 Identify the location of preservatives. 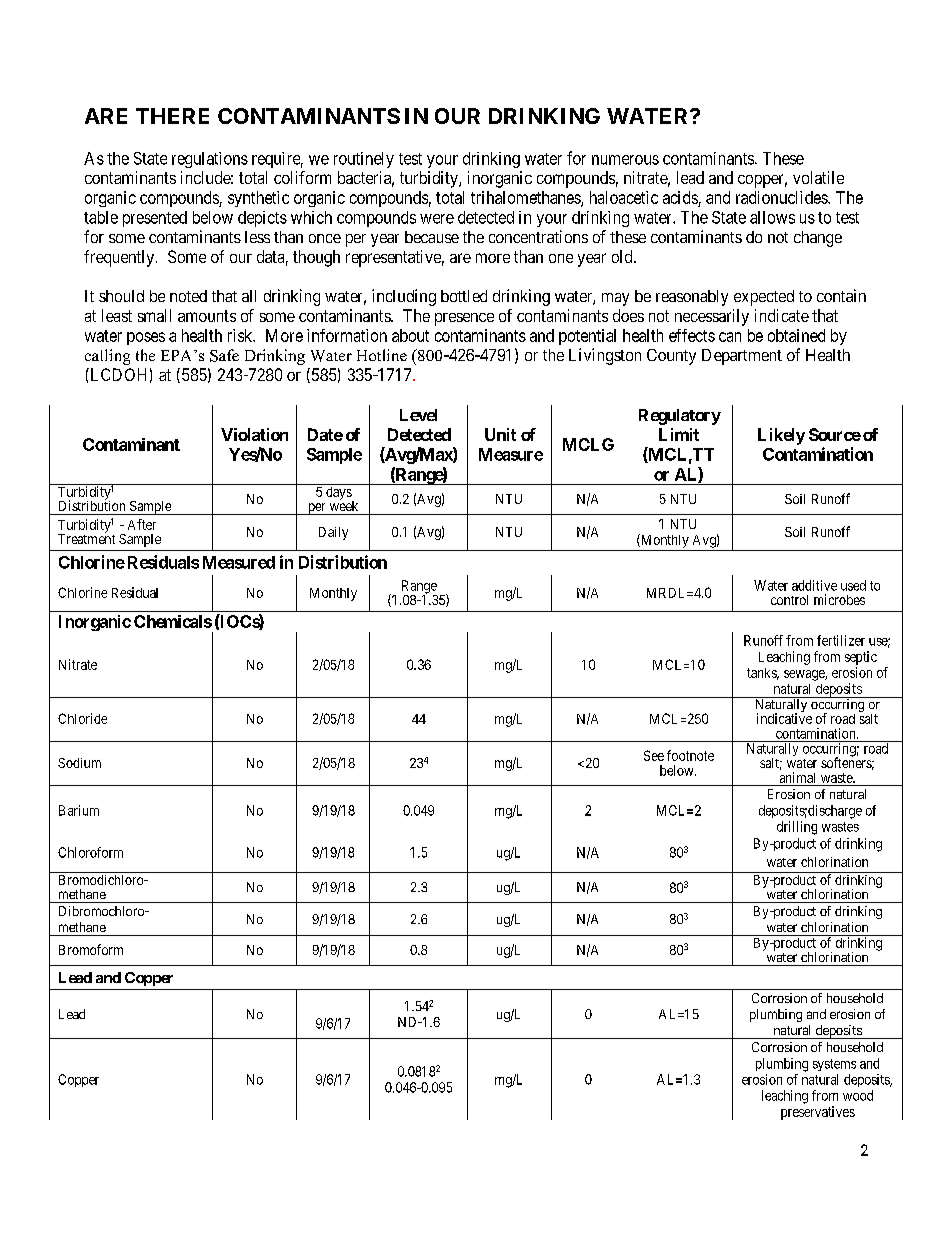
(818, 1113).
